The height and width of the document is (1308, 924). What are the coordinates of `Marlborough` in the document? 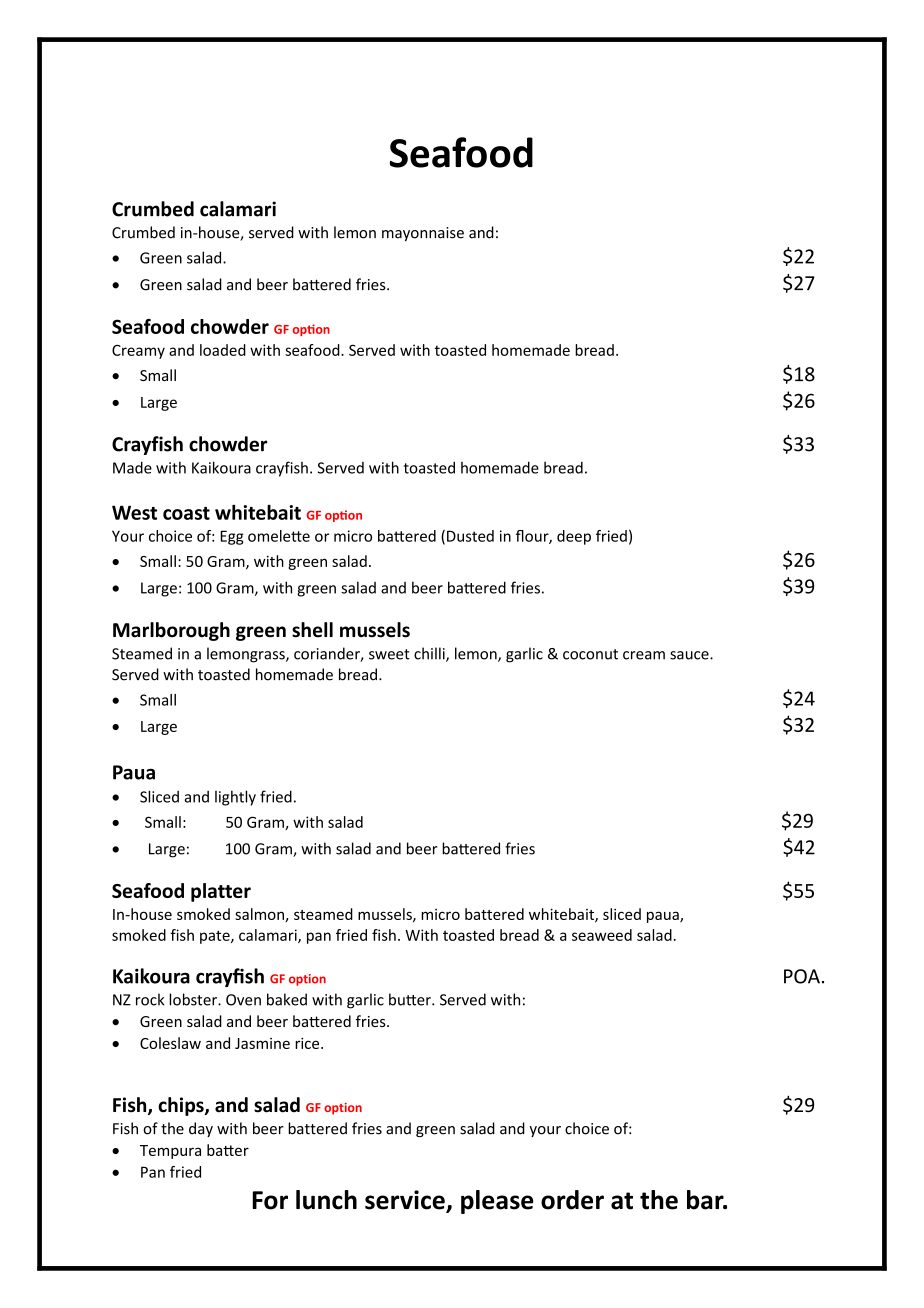 It's located at (171, 631).
